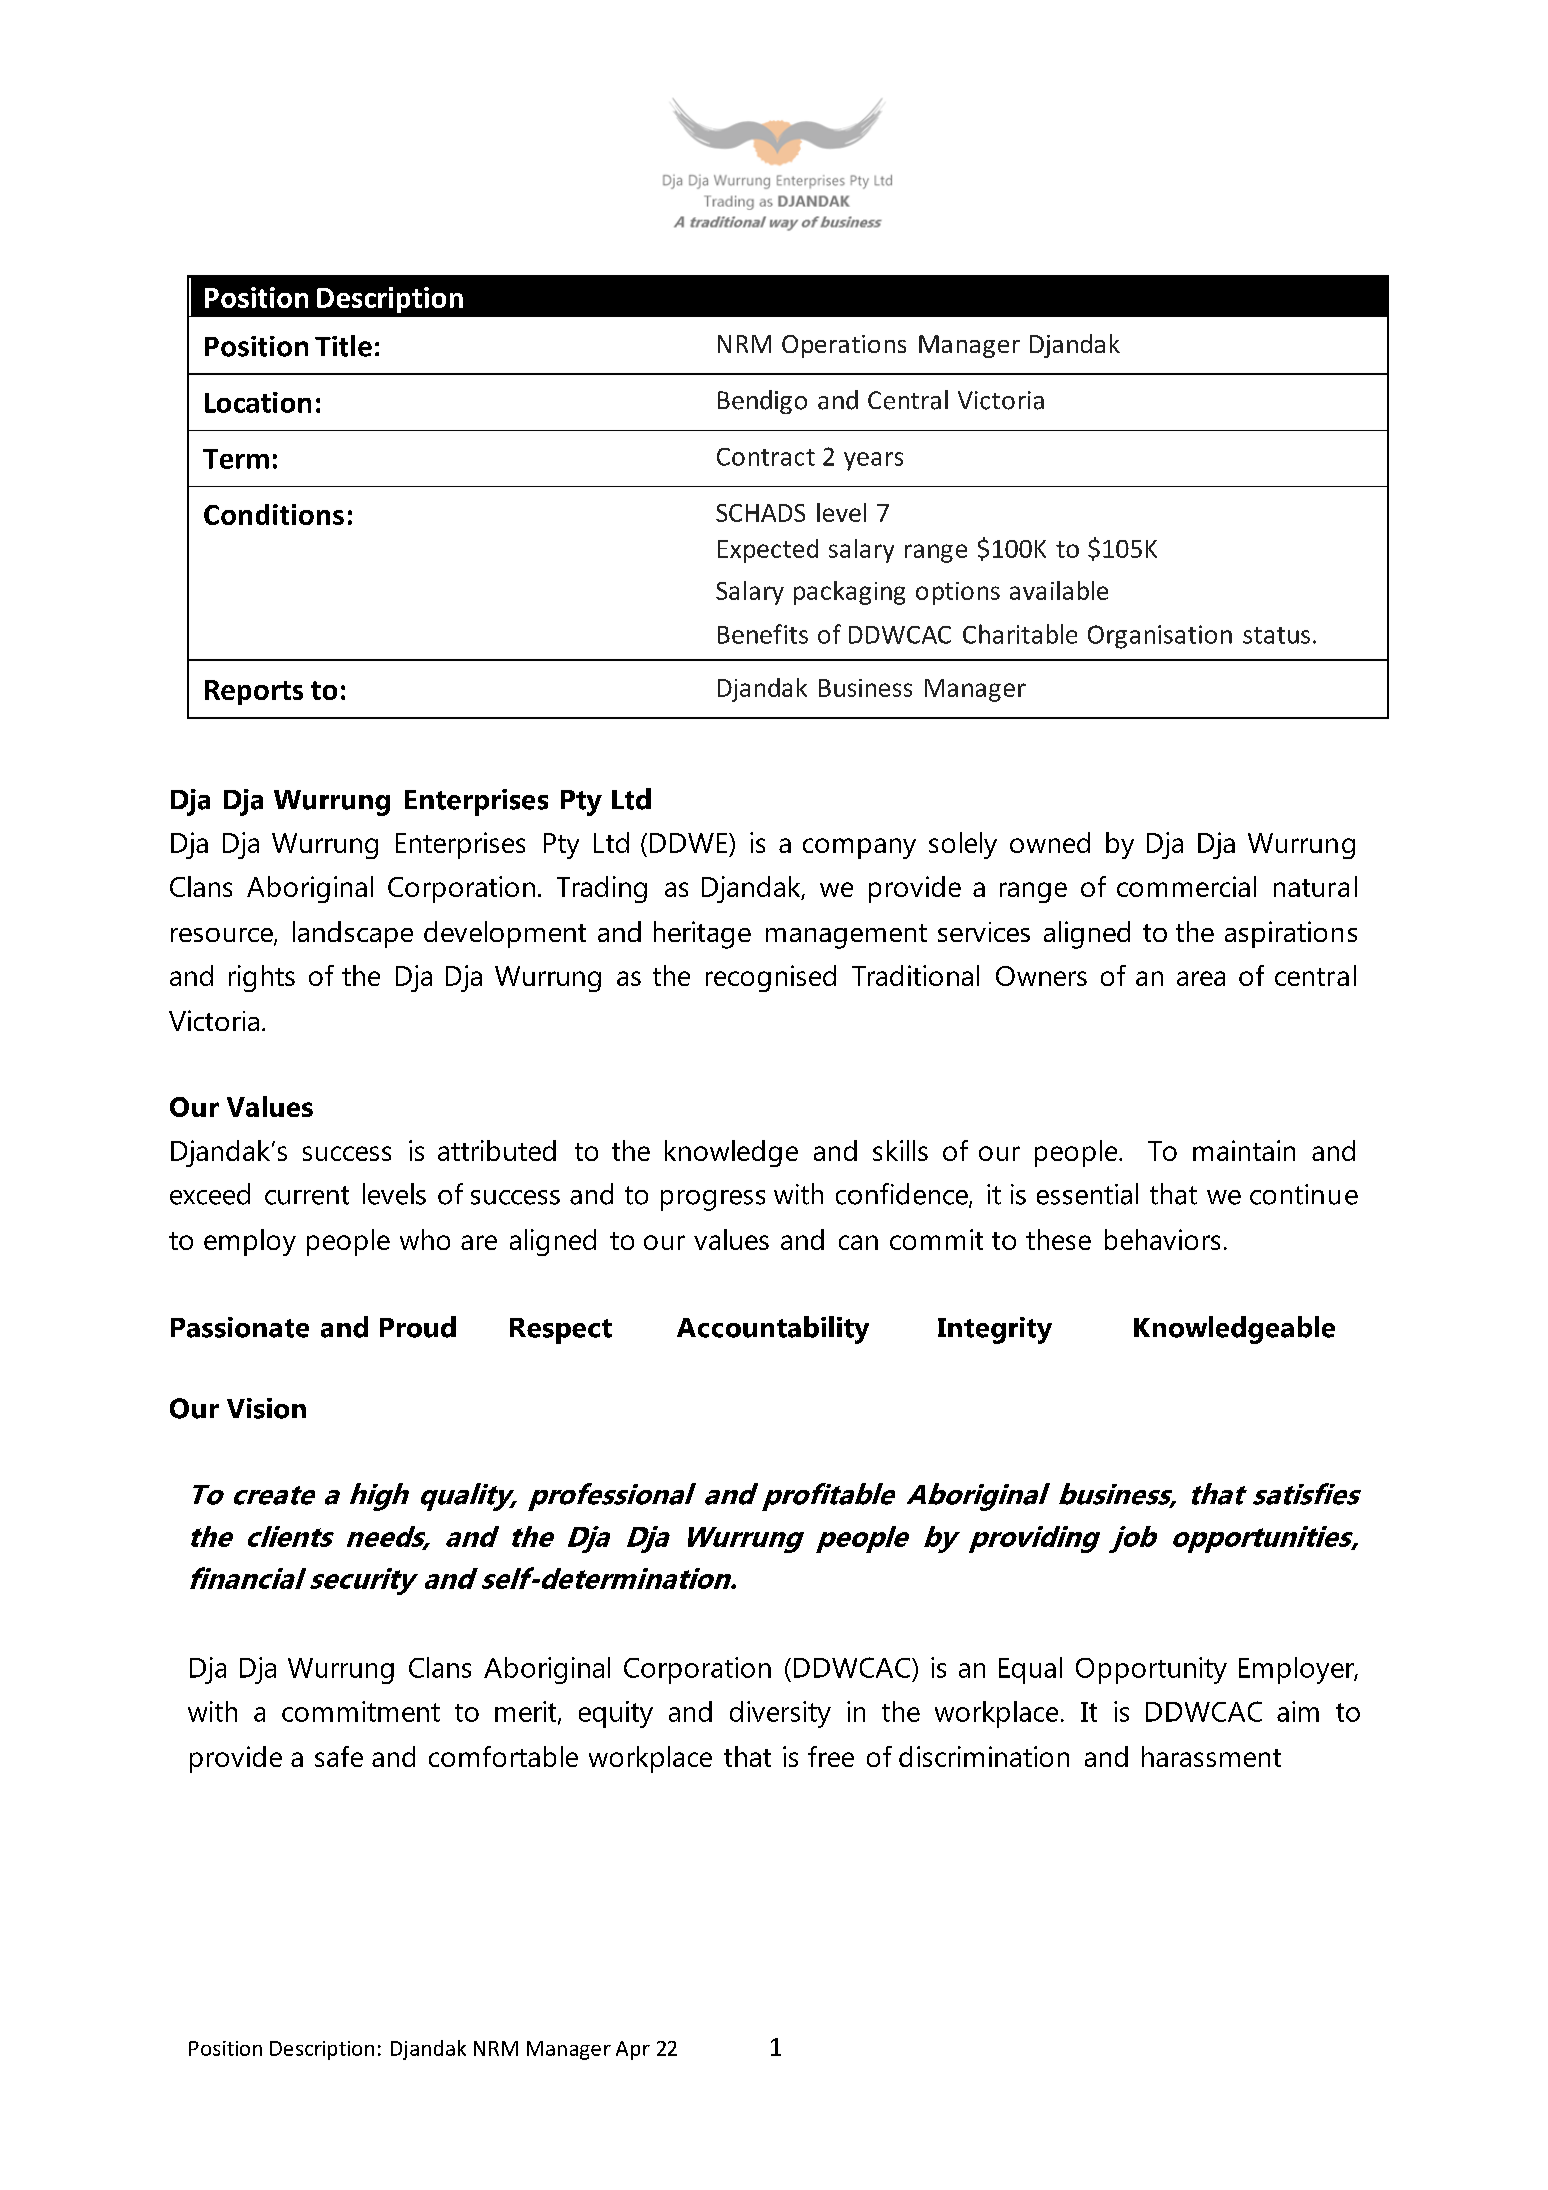 This screenshot has width=1548, height=2190. What do you see at coordinates (353, 934) in the screenshot?
I see `landscape` at bounding box center [353, 934].
